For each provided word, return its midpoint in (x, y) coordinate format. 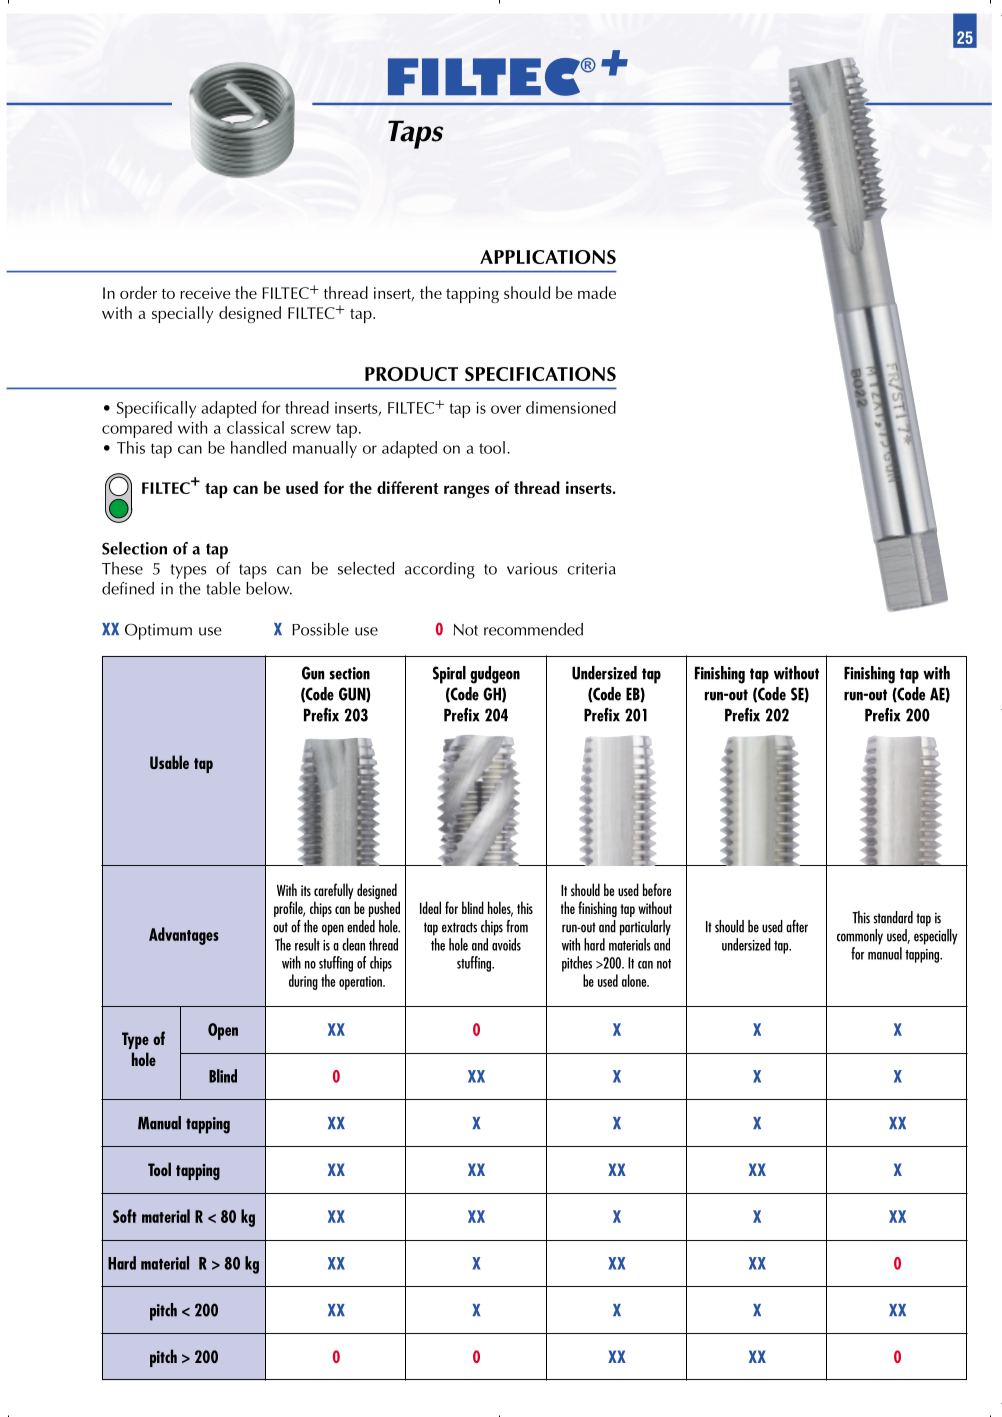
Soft (125, 1216)
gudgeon (495, 675)
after (797, 926)
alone (635, 980)
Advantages (184, 936)
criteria (591, 569)
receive (205, 293)
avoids (506, 944)
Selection (134, 548)
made (597, 292)
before (657, 889)
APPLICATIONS (548, 257)
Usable (169, 762)
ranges (466, 491)
